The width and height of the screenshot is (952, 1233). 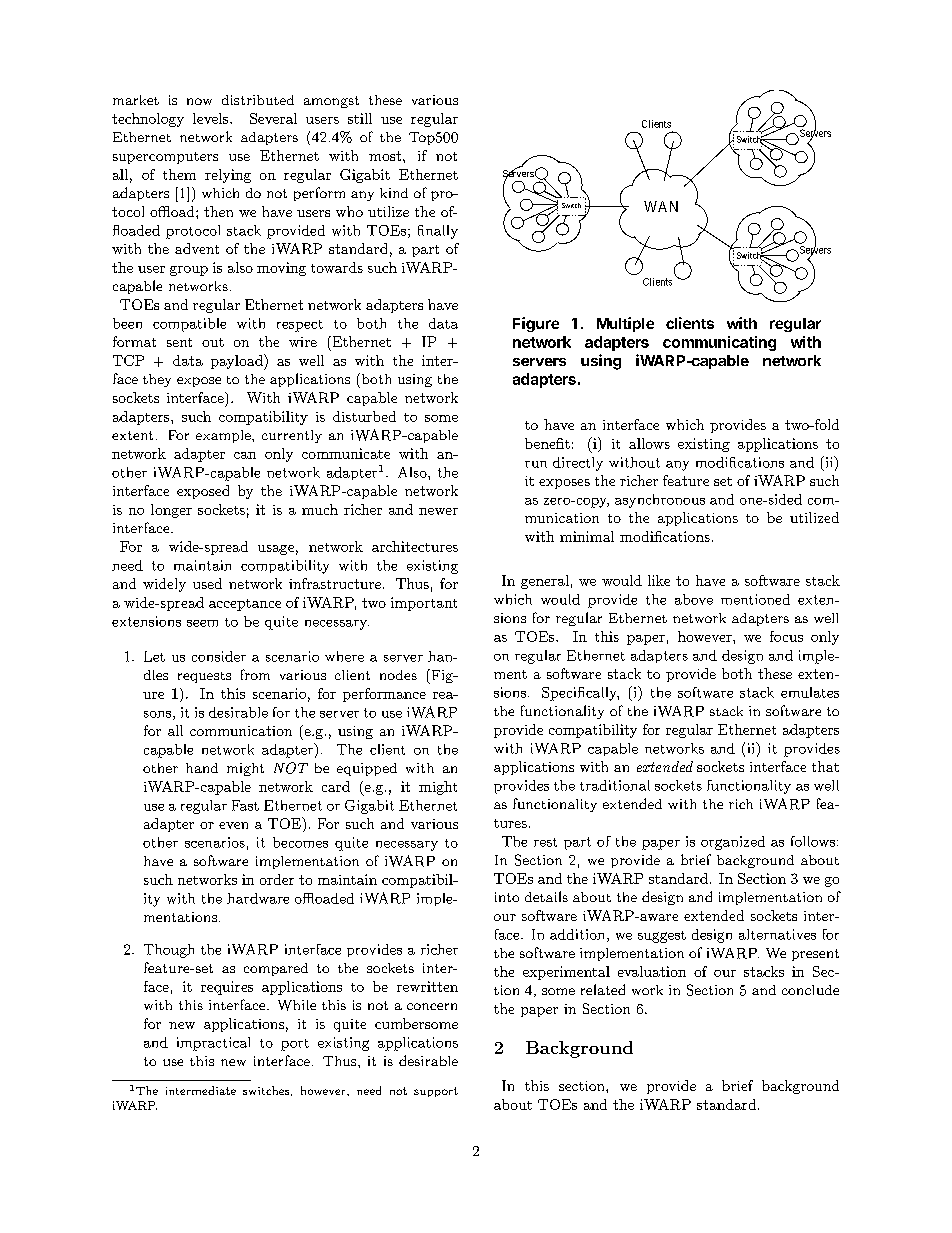 What do you see at coordinates (213, 1044) in the screenshot?
I see `impractical` at bounding box center [213, 1044].
